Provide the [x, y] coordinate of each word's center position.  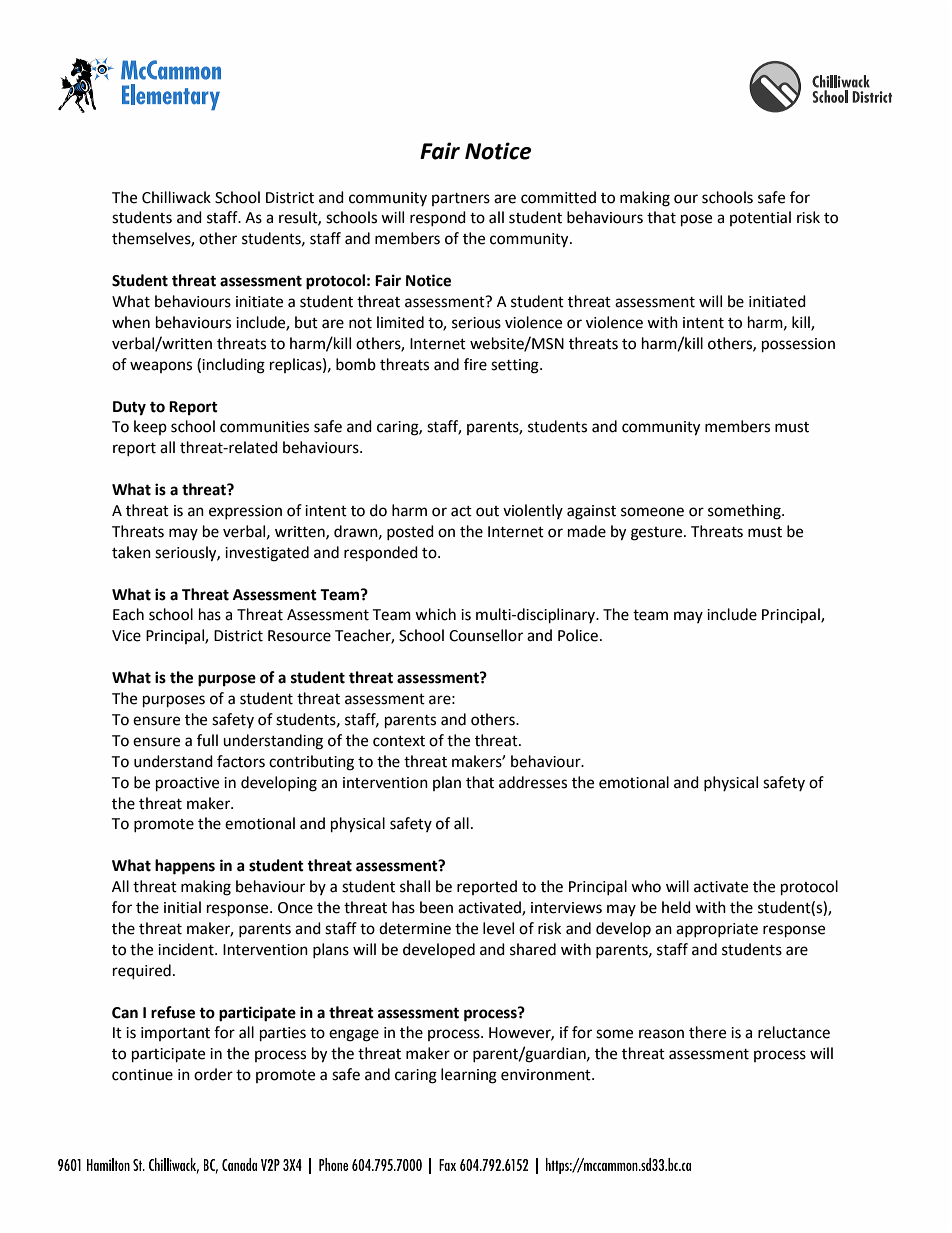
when [131, 322]
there [707, 1032]
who [646, 886]
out [487, 511]
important [175, 1034]
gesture [658, 534]
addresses [533, 782]
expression [245, 512]
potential [760, 218]
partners [461, 199]
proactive [187, 784]
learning [469, 1076]
